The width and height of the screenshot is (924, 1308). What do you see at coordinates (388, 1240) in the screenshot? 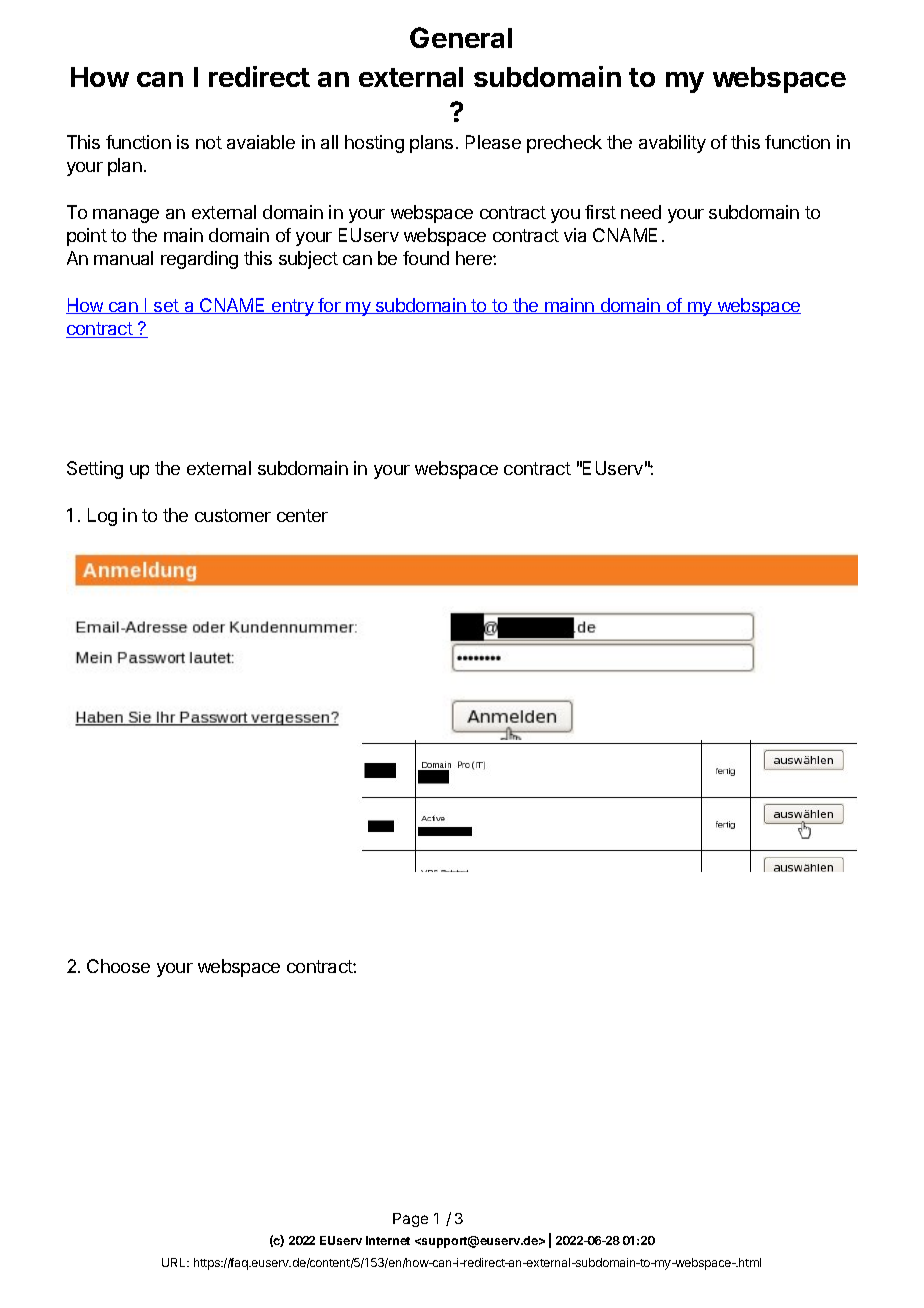
I see `Internet` at bounding box center [388, 1240].
